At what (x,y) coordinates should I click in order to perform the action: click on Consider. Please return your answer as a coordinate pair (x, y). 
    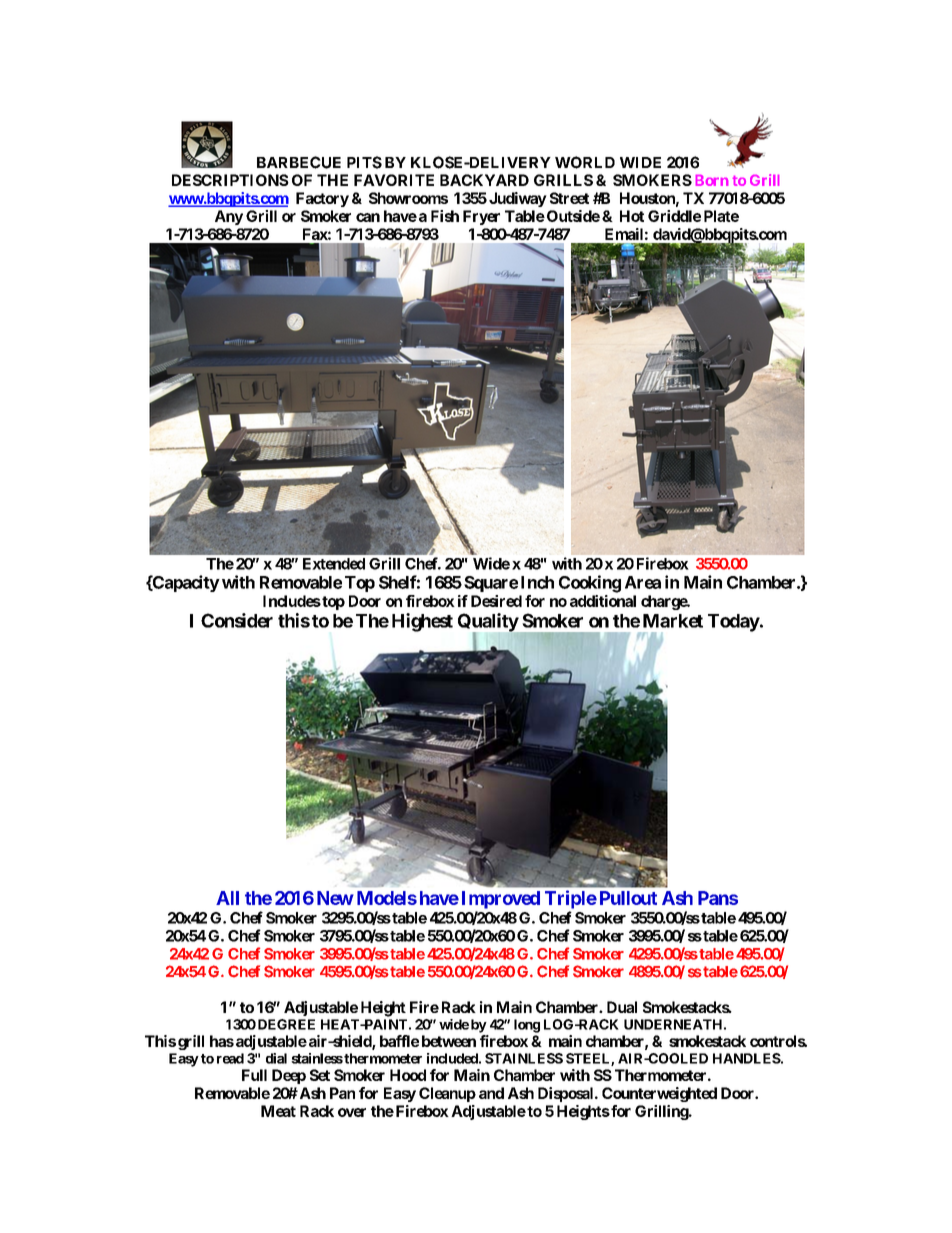
    Looking at the image, I should click on (237, 620).
